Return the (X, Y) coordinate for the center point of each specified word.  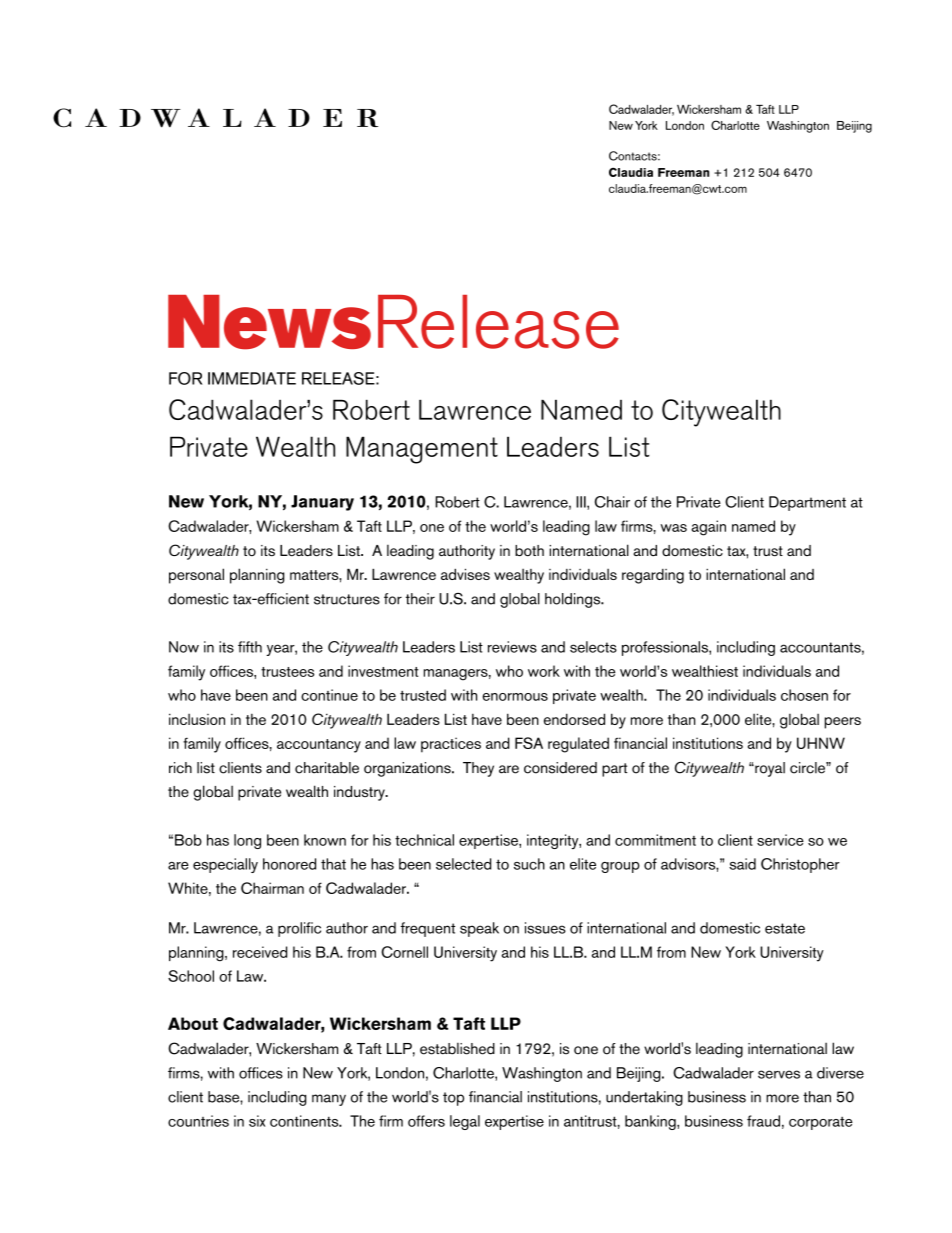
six (257, 1121)
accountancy (319, 746)
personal (196, 576)
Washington (542, 1074)
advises (465, 574)
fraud (763, 1121)
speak (479, 929)
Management (422, 450)
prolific (299, 929)
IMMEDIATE (252, 378)
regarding (653, 576)
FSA (529, 743)
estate (785, 928)
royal (769, 769)
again (708, 528)
